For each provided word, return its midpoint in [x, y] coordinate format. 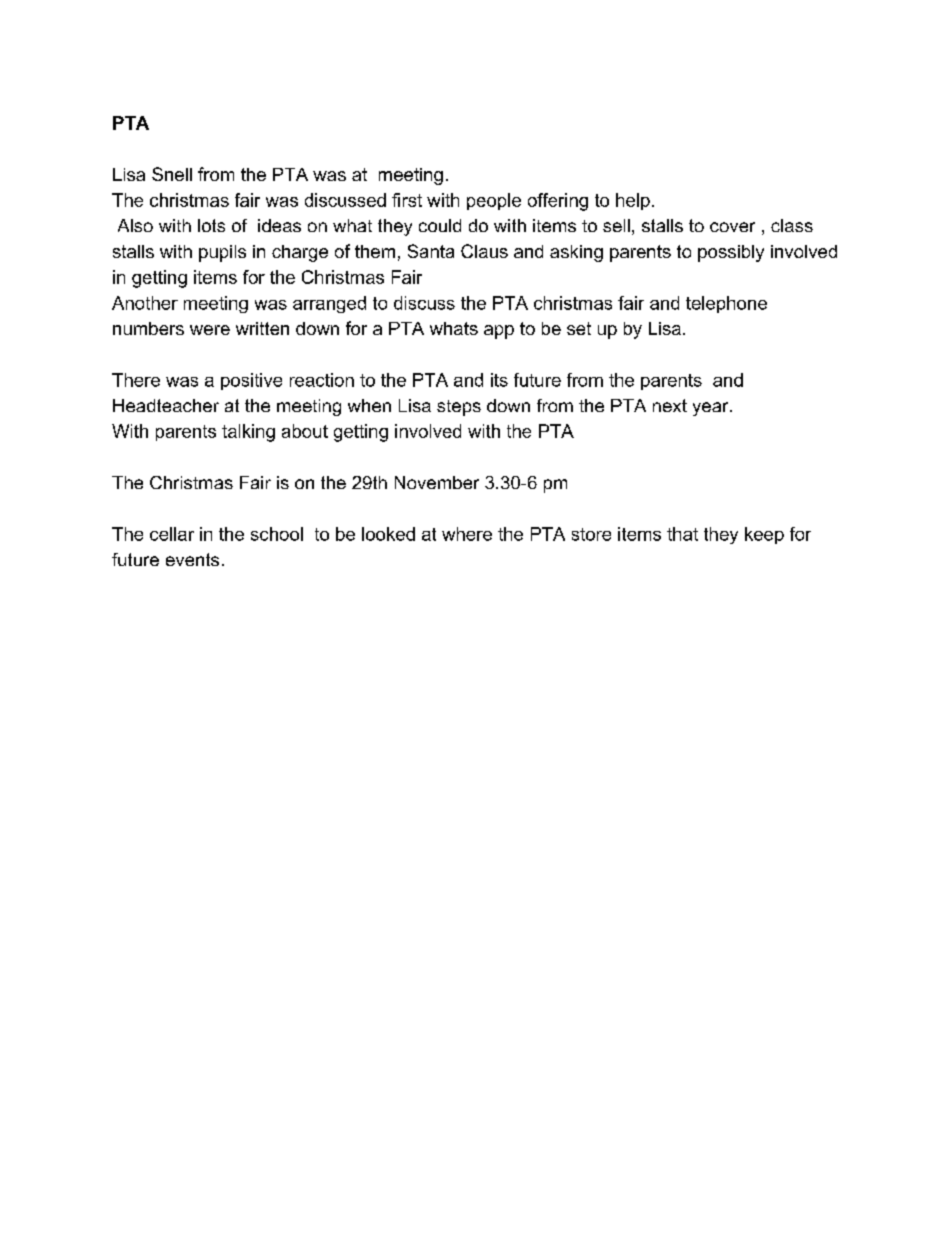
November [437, 482]
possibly [731, 253]
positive [251, 381]
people [494, 201]
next [670, 405]
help [633, 201]
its [499, 380]
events [192, 559]
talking [248, 433]
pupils [222, 253]
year [712, 409]
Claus [484, 251]
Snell [172, 174]
